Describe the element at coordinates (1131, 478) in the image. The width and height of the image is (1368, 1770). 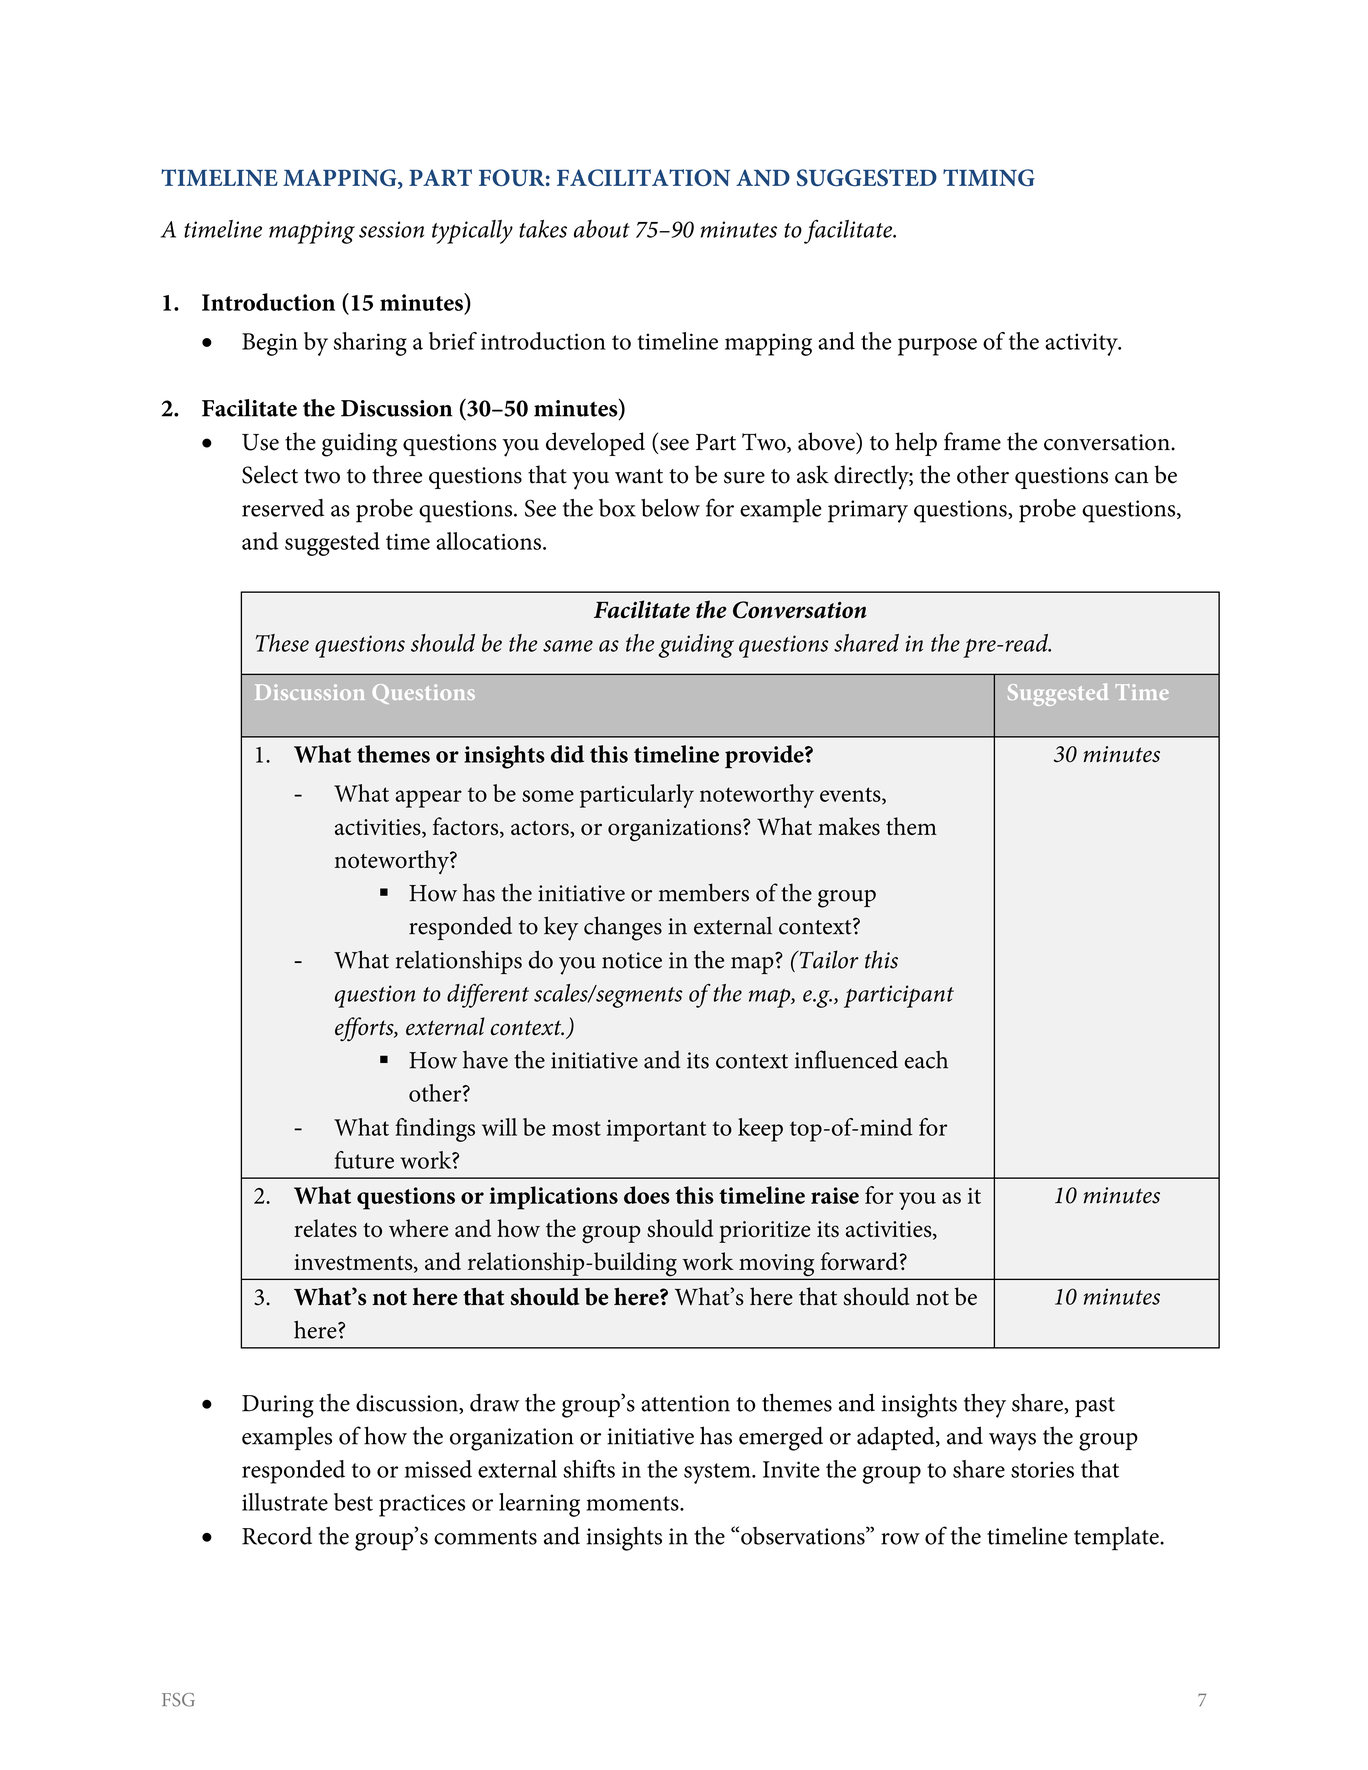
I see `can` at that location.
